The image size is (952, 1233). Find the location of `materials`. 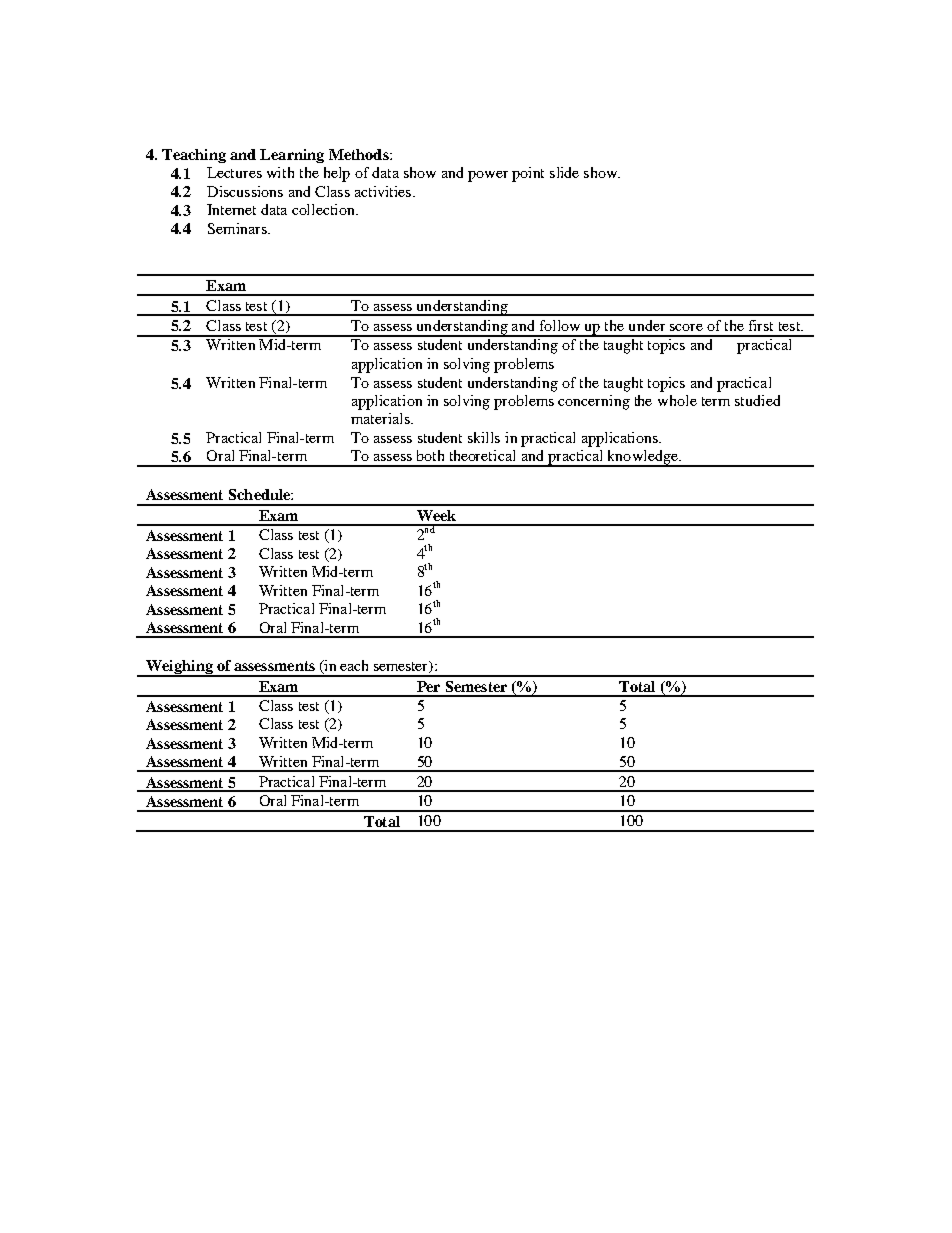

materials is located at coordinates (381, 418).
